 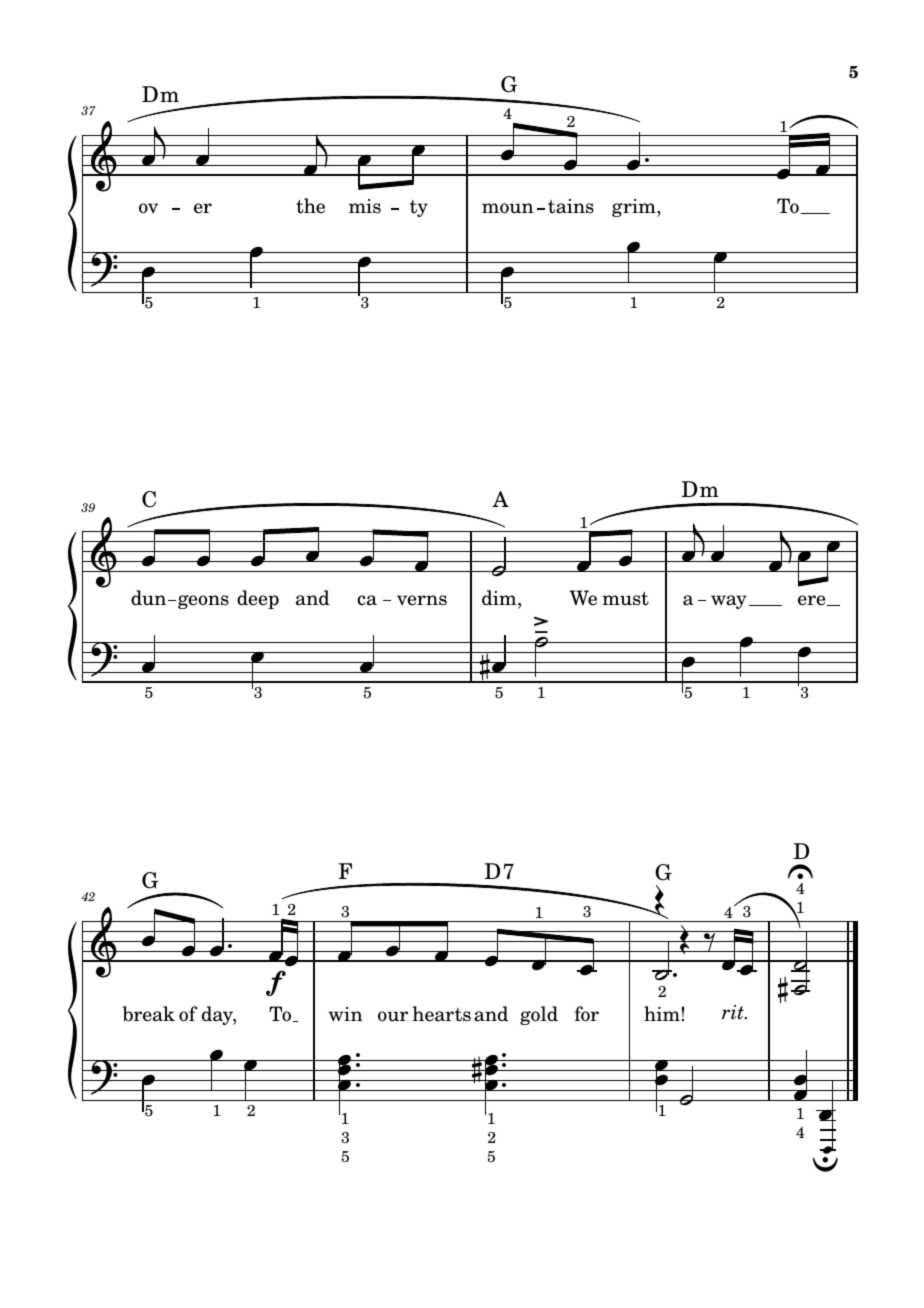 What do you see at coordinates (365, 206) in the page?
I see `mis` at bounding box center [365, 206].
